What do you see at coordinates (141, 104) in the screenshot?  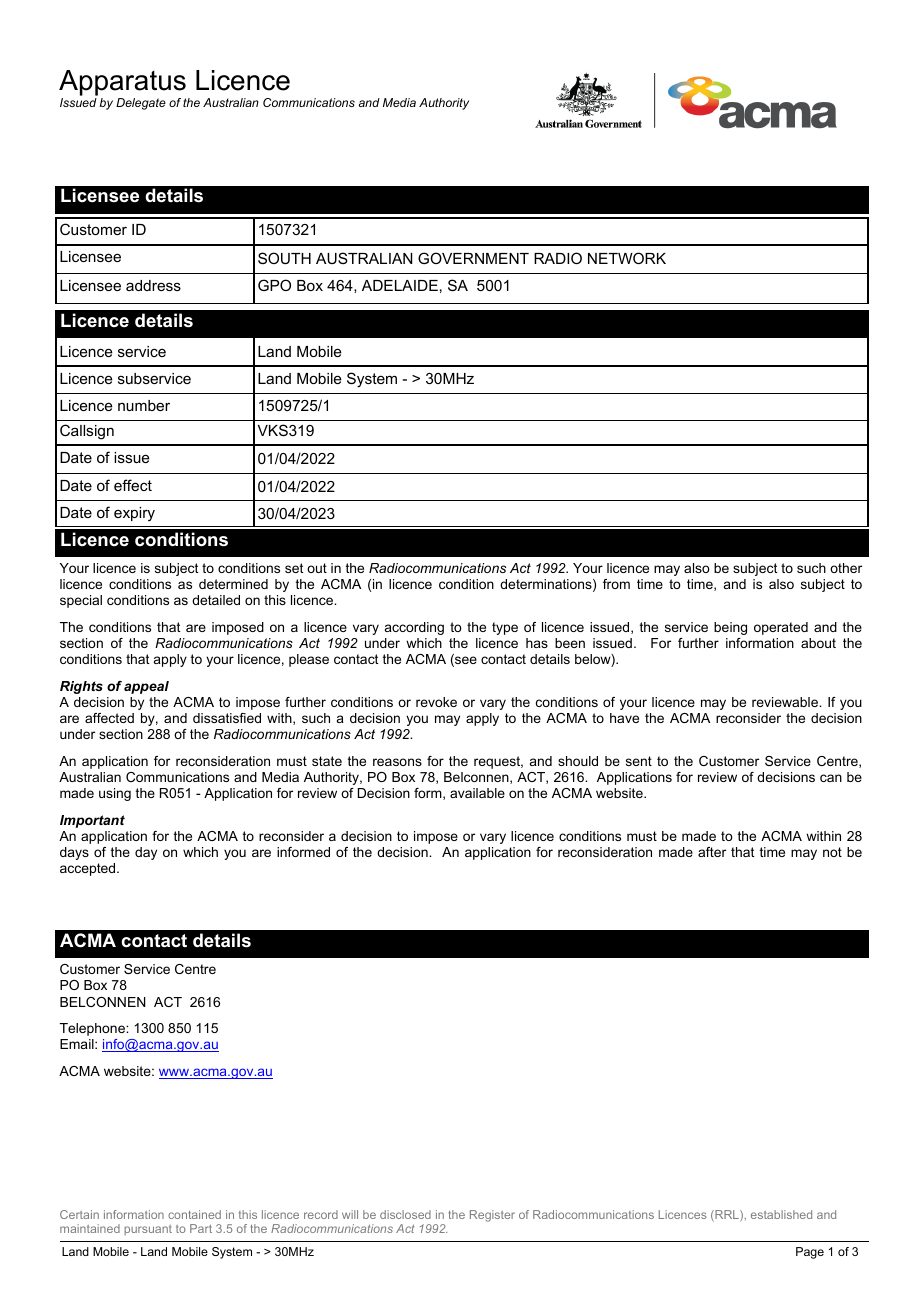 I see `Delegate` at bounding box center [141, 104].
